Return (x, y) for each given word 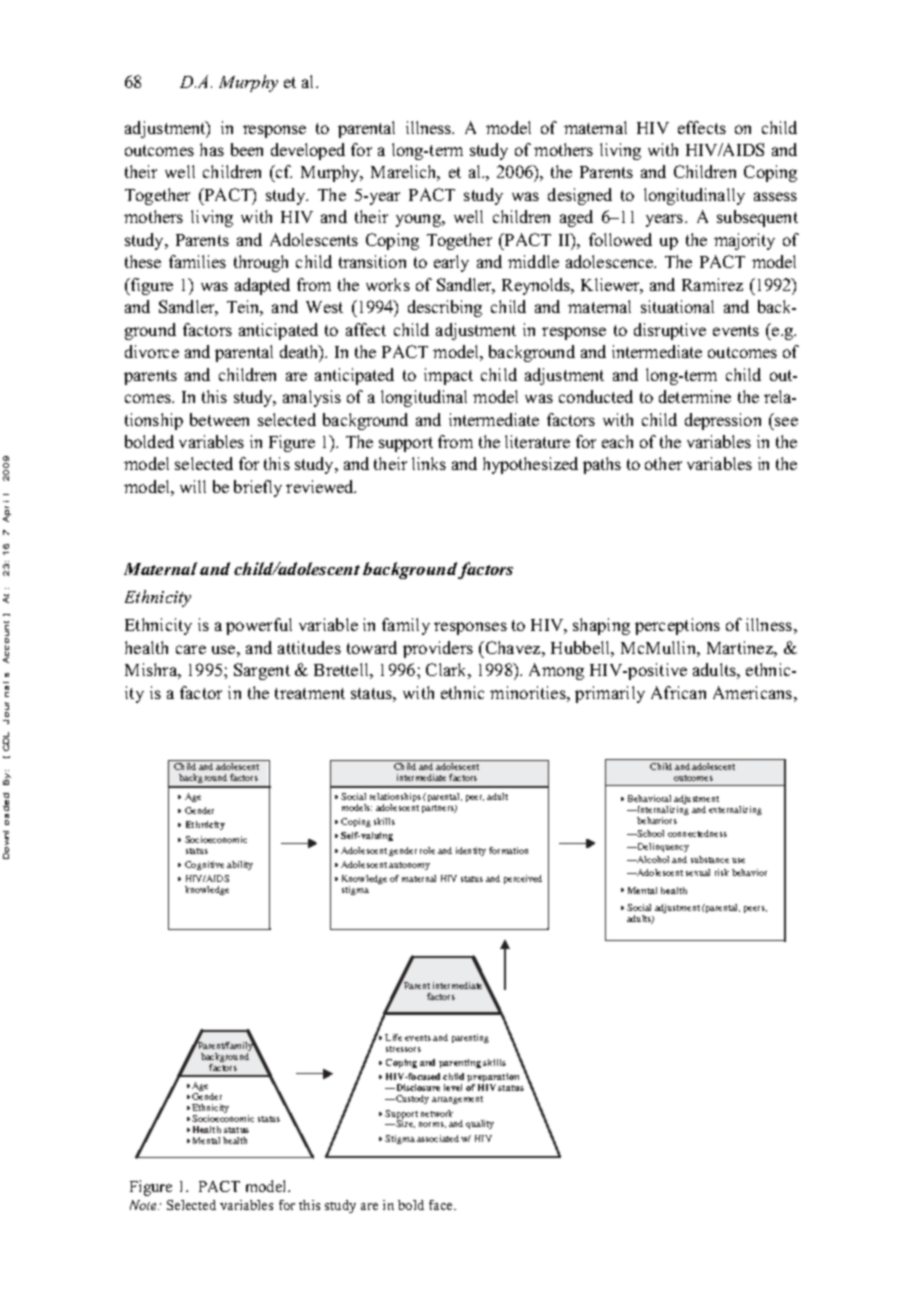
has (212, 149)
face (442, 1205)
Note (144, 1205)
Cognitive (204, 865)
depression (723, 421)
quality (480, 1124)
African (678, 692)
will (193, 486)
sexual (698, 872)
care (191, 649)
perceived (523, 879)
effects (702, 127)
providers (438, 649)
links (429, 463)
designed (580, 196)
